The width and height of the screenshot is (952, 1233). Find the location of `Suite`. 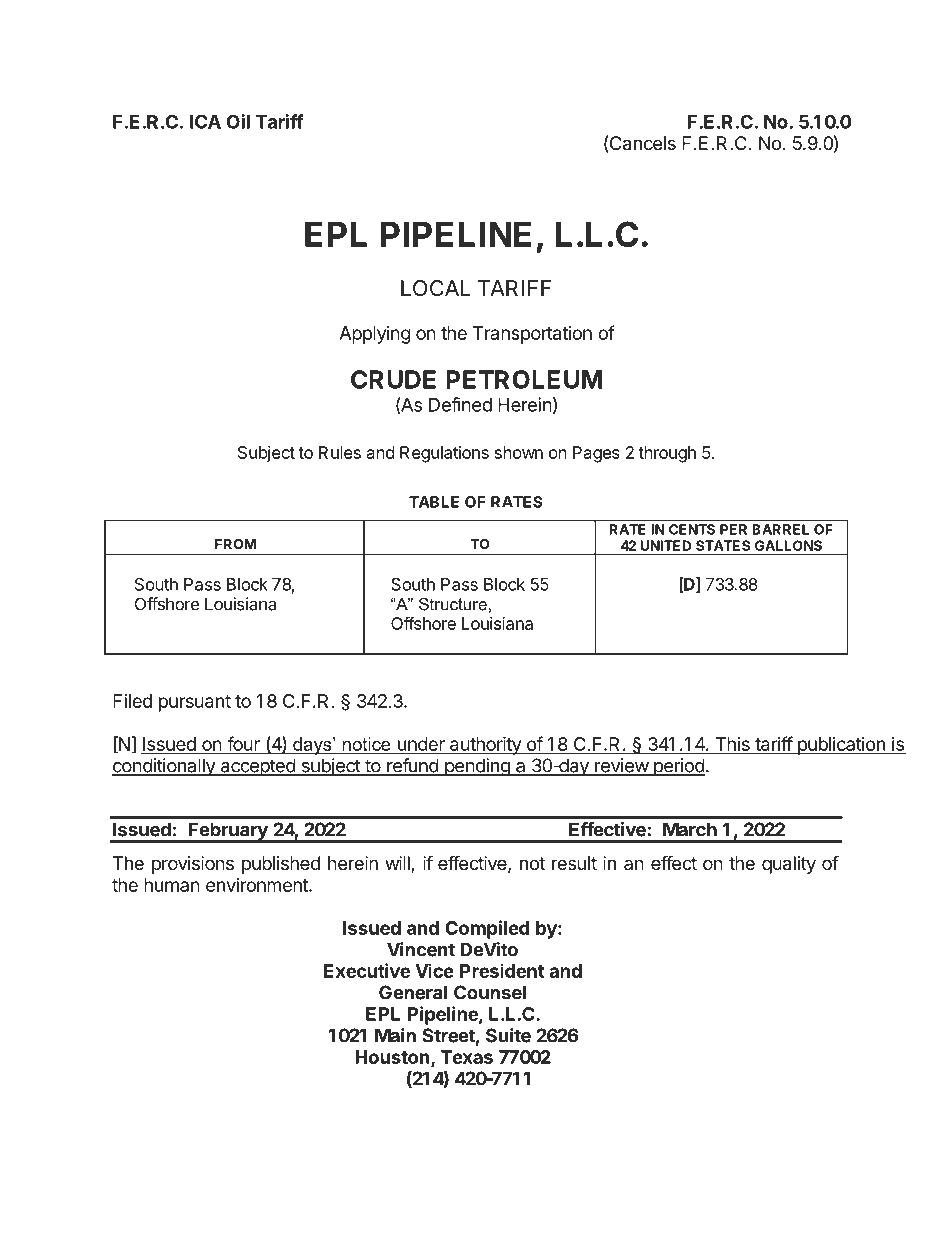

Suite is located at coordinates (508, 1035).
